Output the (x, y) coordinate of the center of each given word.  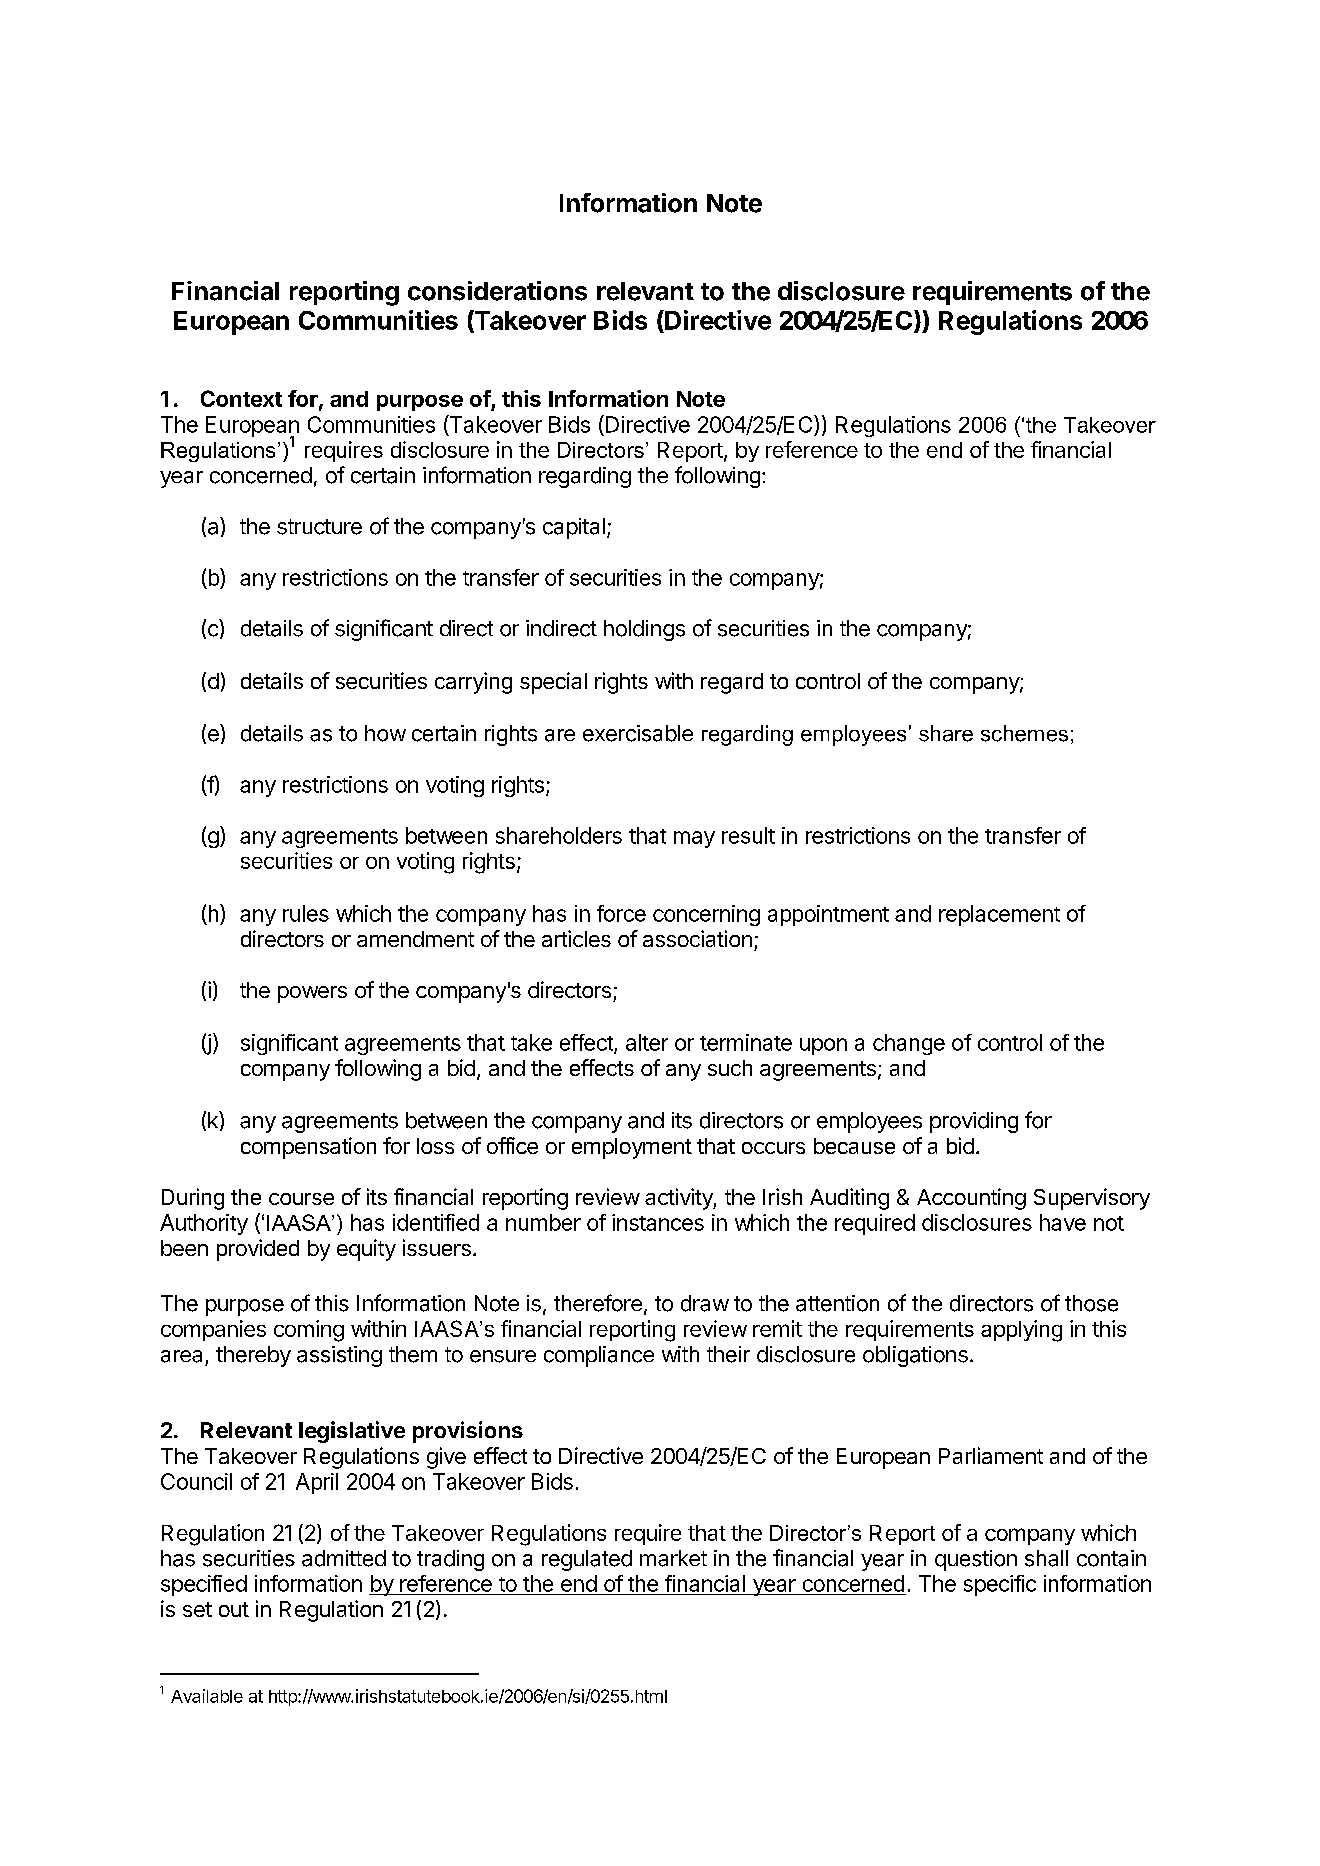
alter (647, 1042)
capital (574, 528)
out (234, 1609)
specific (1000, 1585)
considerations (497, 291)
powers (312, 994)
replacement (999, 915)
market (673, 1558)
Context (241, 398)
